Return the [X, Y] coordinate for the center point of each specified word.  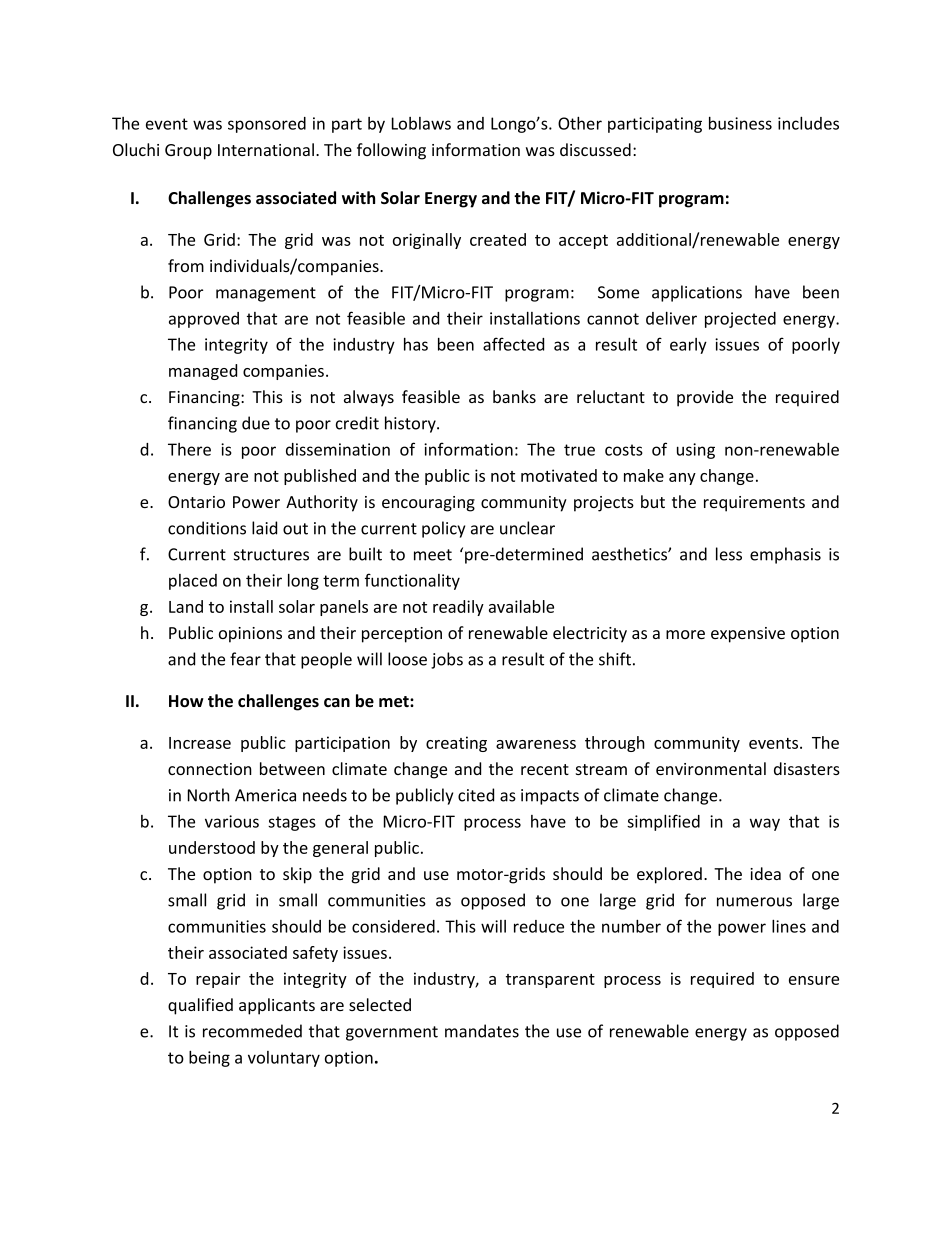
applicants [277, 1006]
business [740, 123]
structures [271, 555]
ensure [814, 980]
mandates [482, 1031]
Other [580, 123]
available [521, 606]
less [729, 554]
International [266, 149]
